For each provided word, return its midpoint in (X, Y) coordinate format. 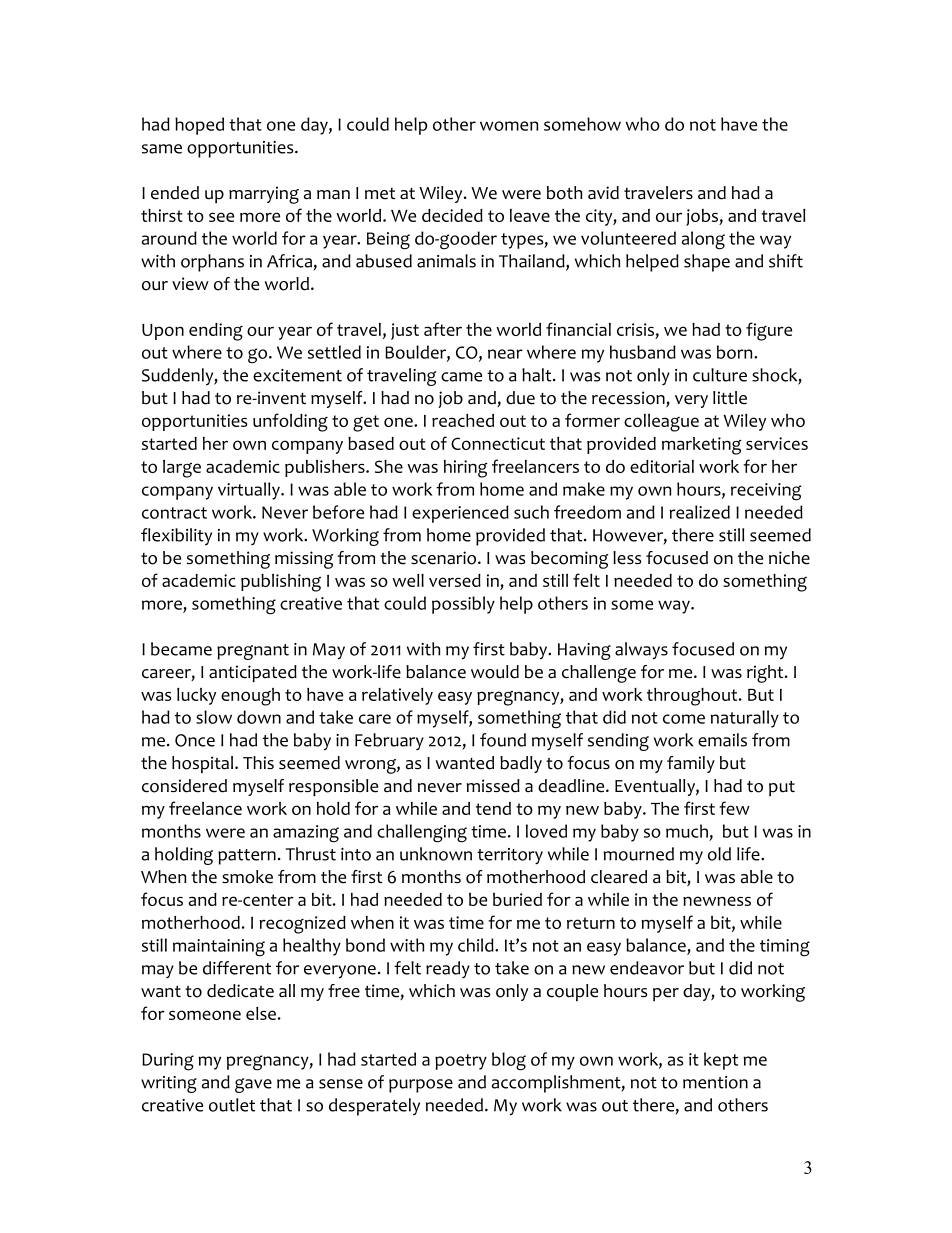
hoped (199, 126)
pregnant (253, 652)
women (509, 126)
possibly (463, 605)
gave (253, 1085)
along (703, 240)
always (641, 651)
